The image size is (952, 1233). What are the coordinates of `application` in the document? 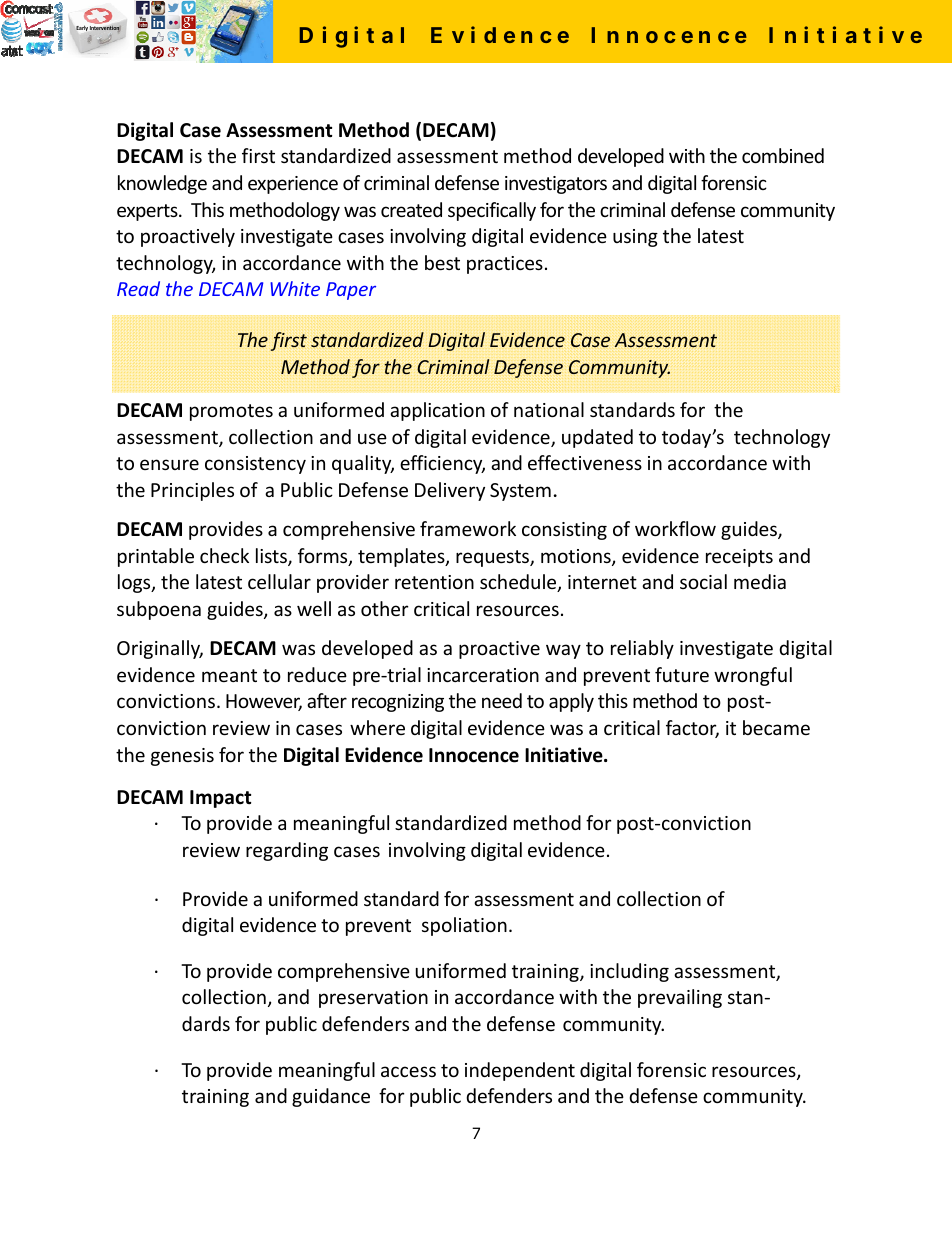 It's located at (437, 411).
